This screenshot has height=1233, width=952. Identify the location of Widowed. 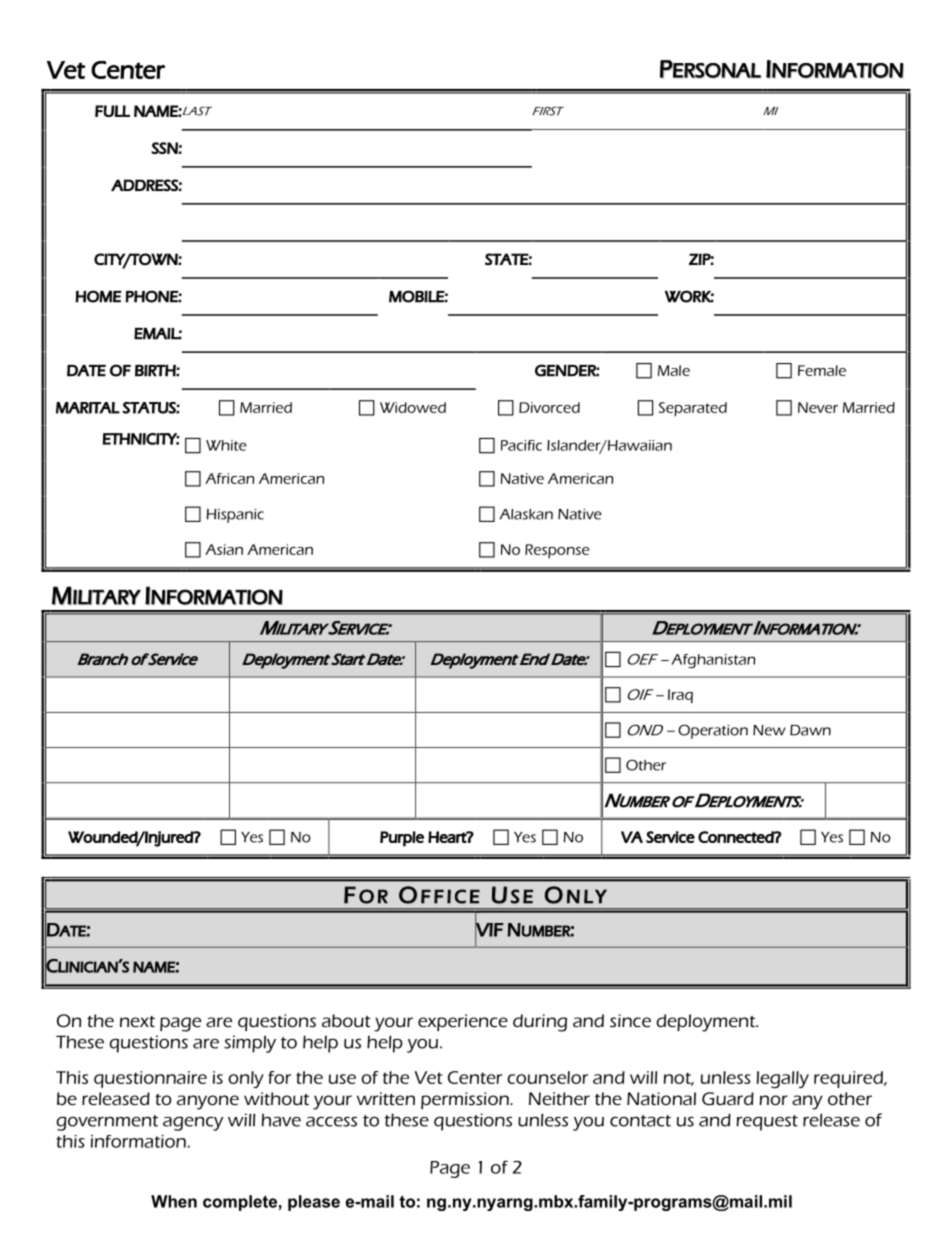
(413, 407).
